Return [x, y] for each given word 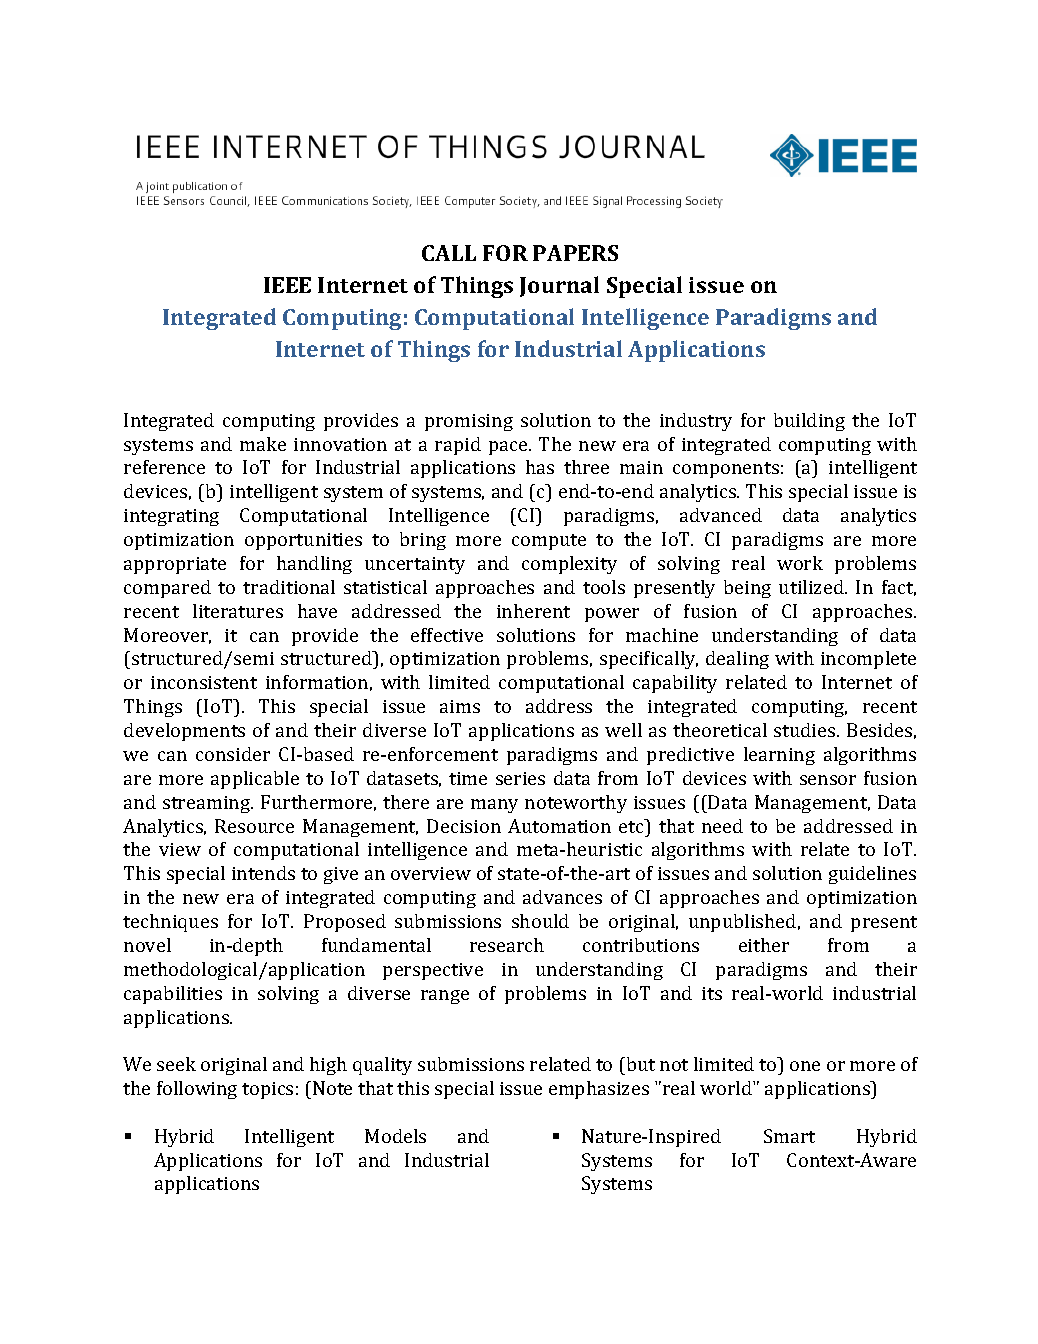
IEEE [287, 285]
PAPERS [575, 253]
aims [460, 706]
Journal [559, 286]
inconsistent [204, 682]
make [263, 444]
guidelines [872, 875]
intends [263, 873]
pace [509, 448]
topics [267, 1090]
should [540, 921]
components [726, 470]
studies [806, 730]
